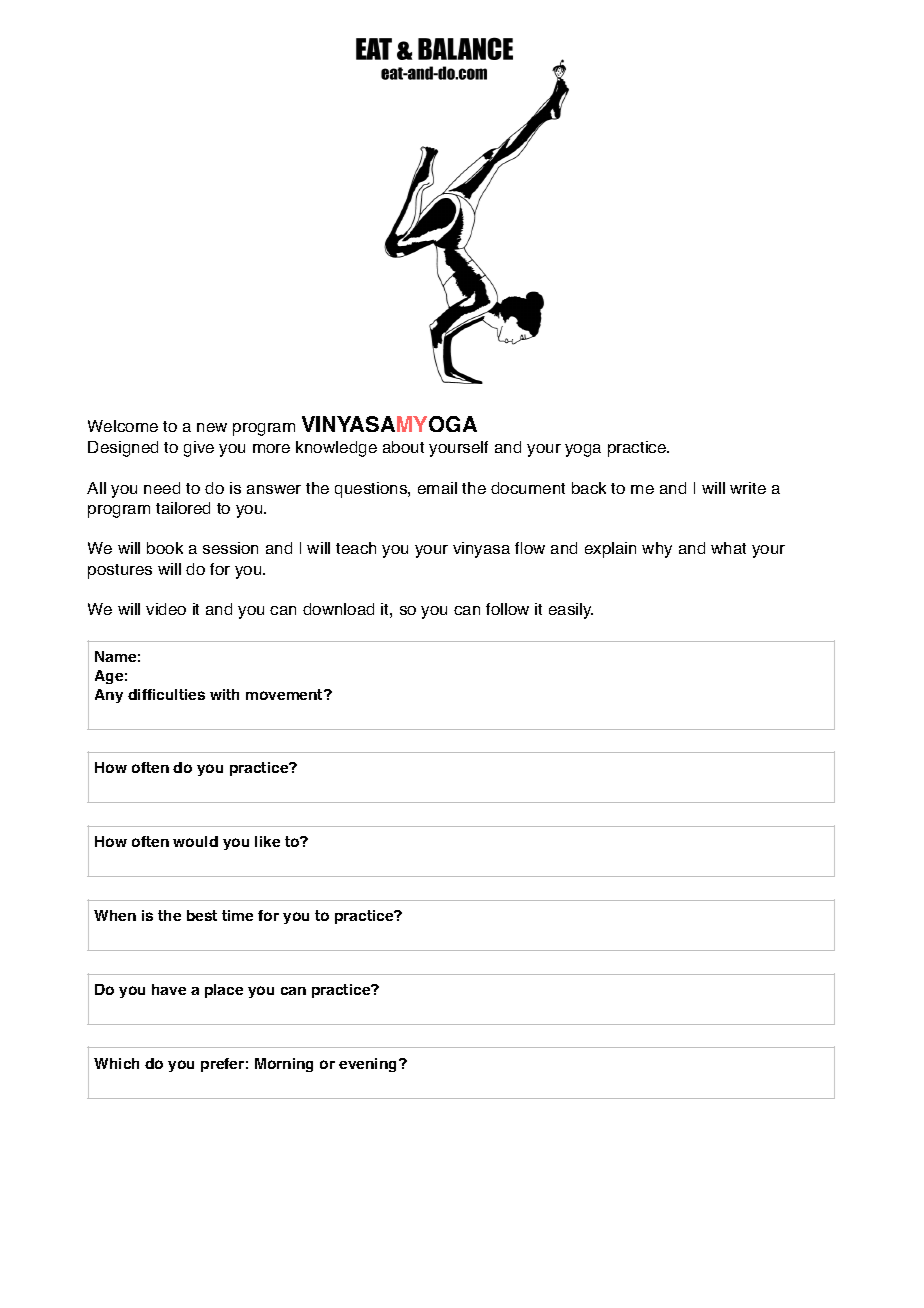  Describe the element at coordinates (195, 841) in the image. I see `would` at that location.
